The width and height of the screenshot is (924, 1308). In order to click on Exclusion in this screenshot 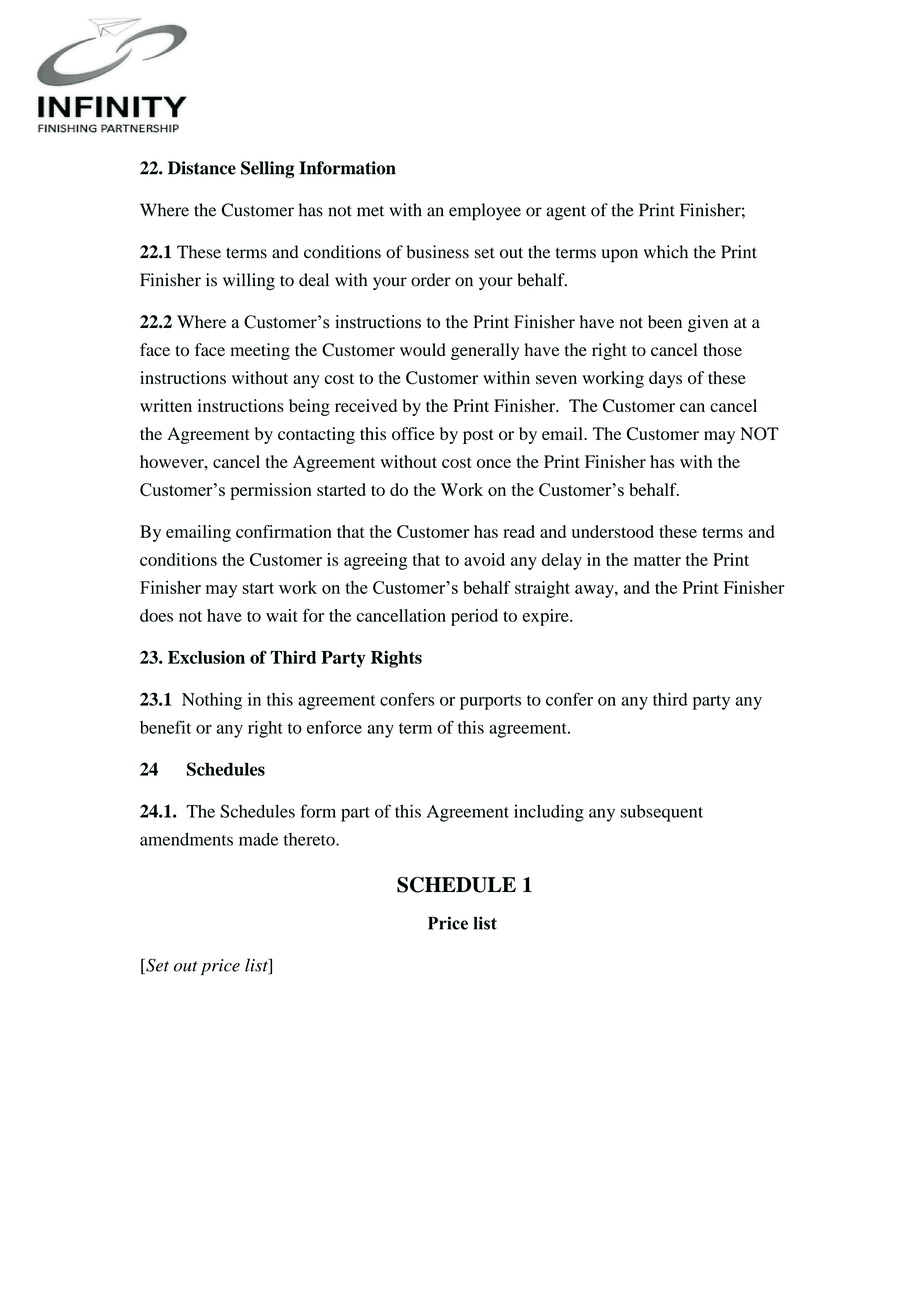, I will do `click(206, 657)`.
